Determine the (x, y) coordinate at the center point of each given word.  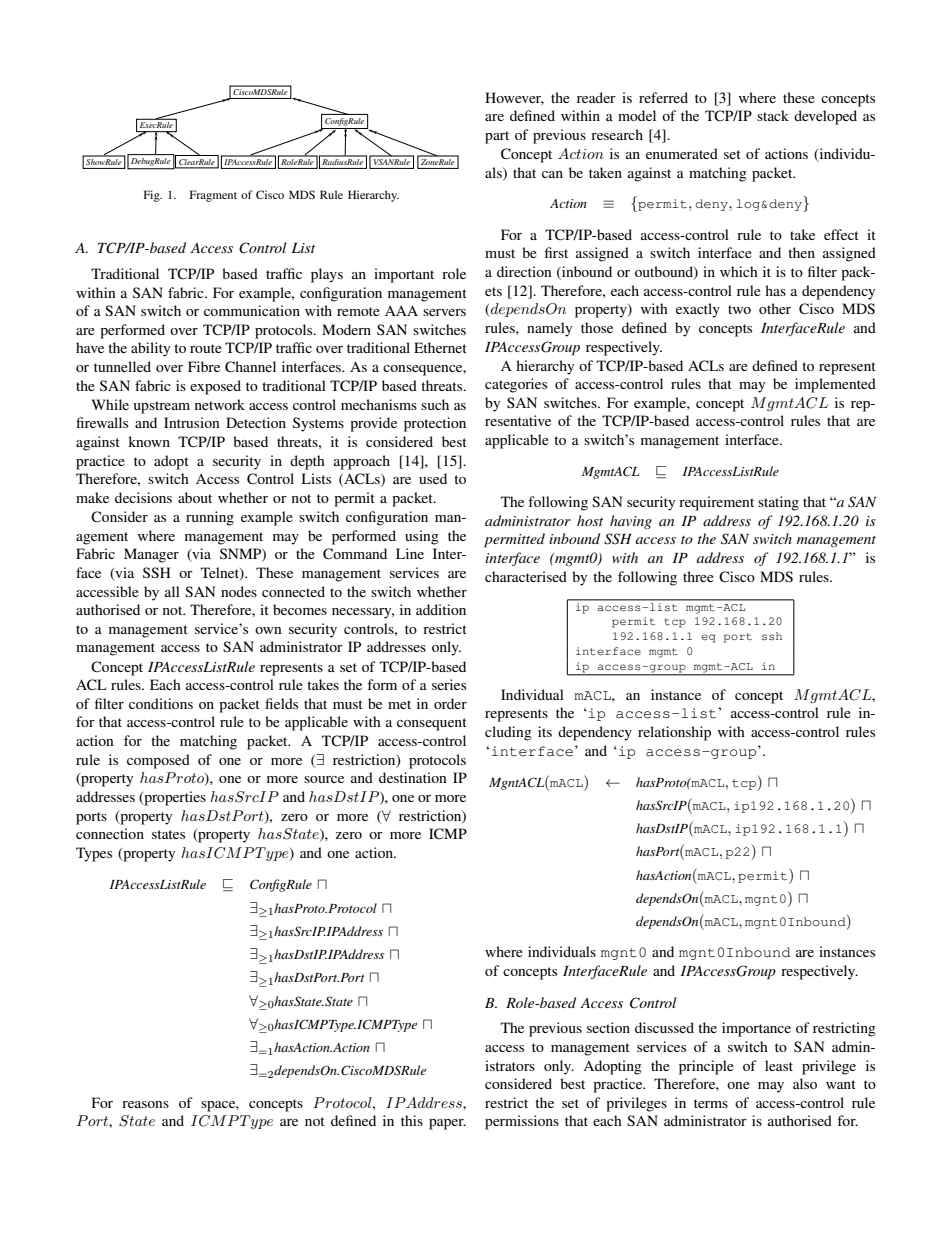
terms (711, 1103)
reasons (145, 1104)
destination (413, 777)
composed (158, 761)
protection (435, 424)
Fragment (213, 196)
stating (778, 503)
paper (447, 1124)
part (497, 137)
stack (773, 115)
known (149, 441)
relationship (674, 733)
